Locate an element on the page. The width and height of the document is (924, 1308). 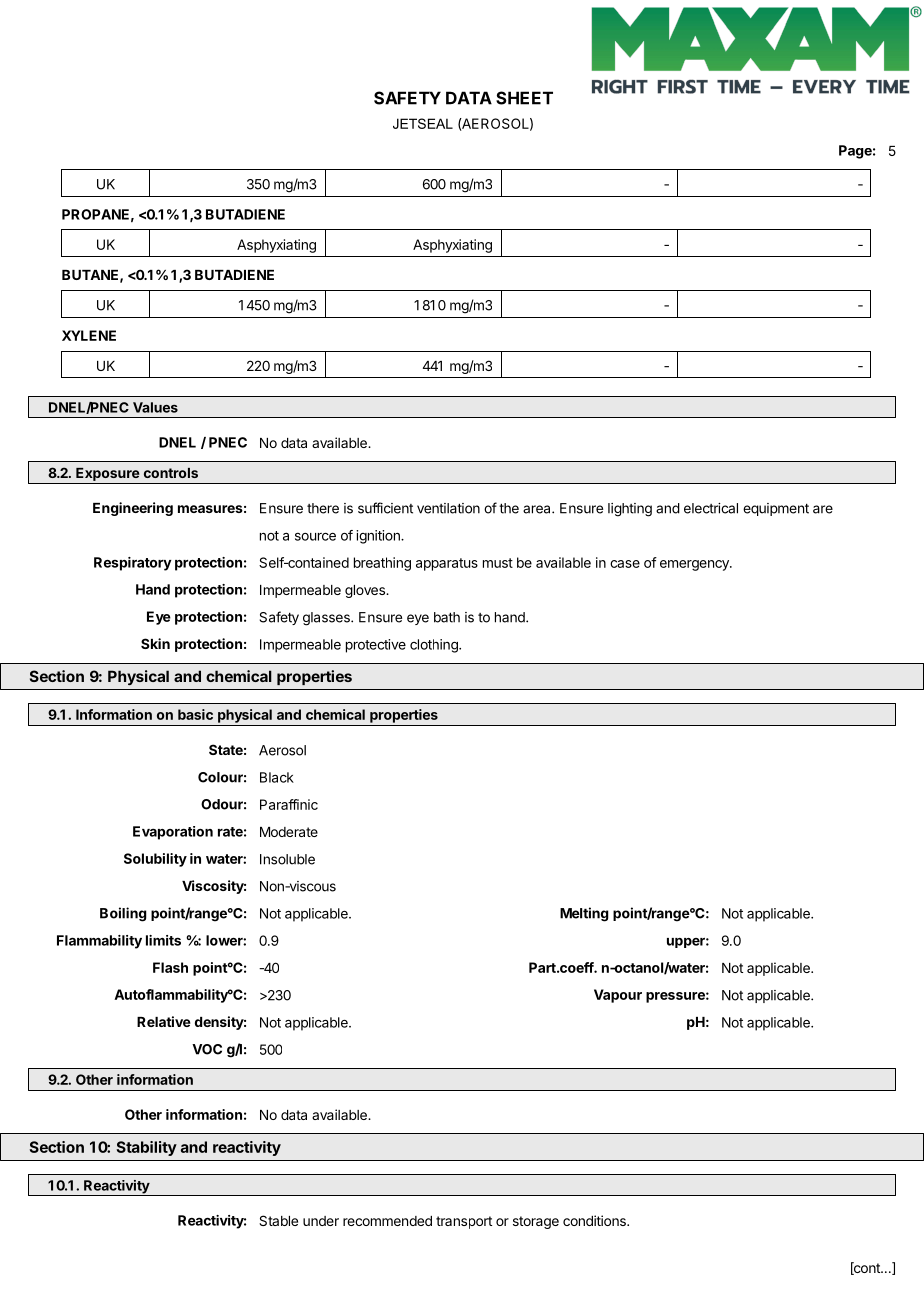
Melting is located at coordinates (584, 914).
